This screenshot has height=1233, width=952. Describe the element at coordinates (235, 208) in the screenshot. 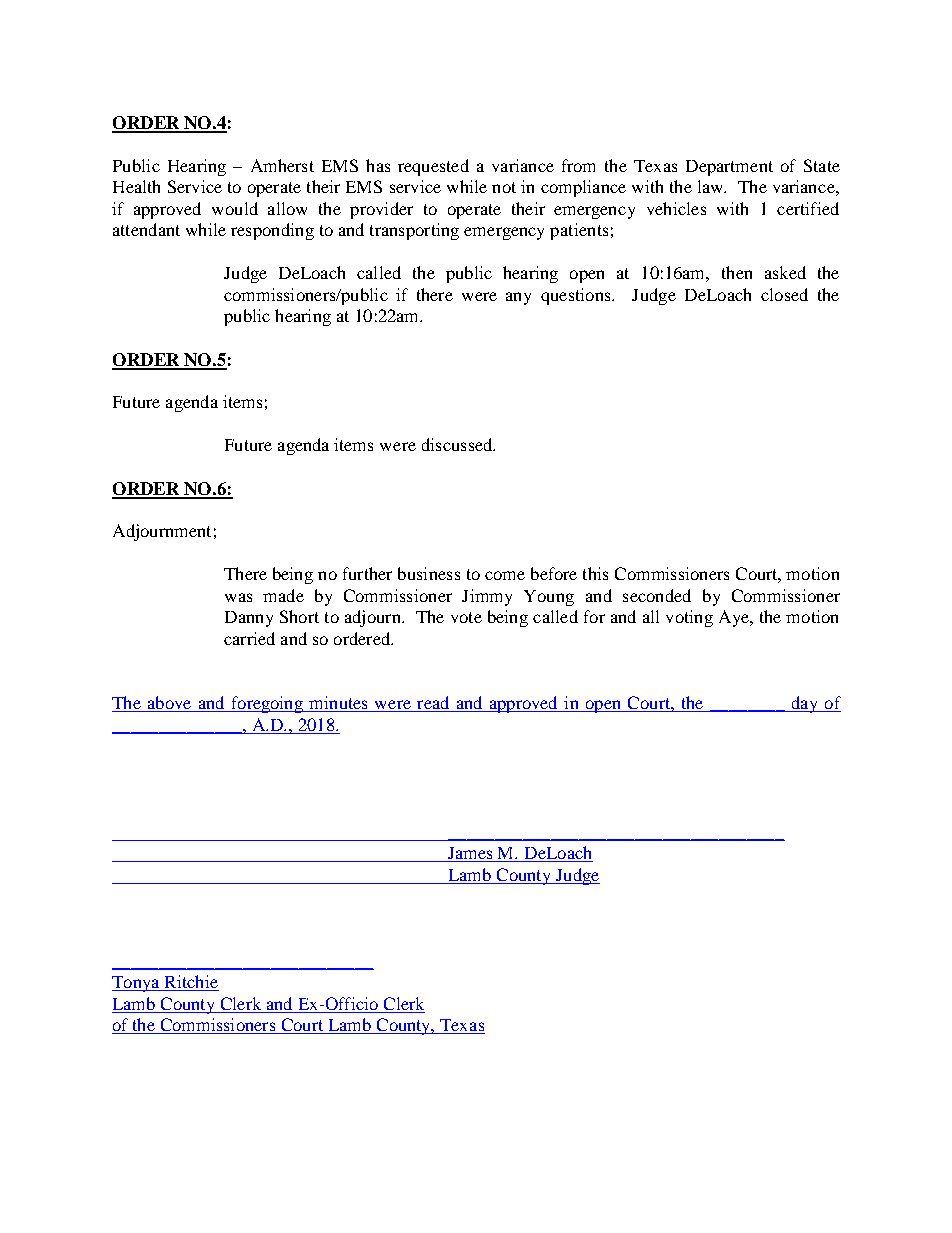

I see `would` at that location.
